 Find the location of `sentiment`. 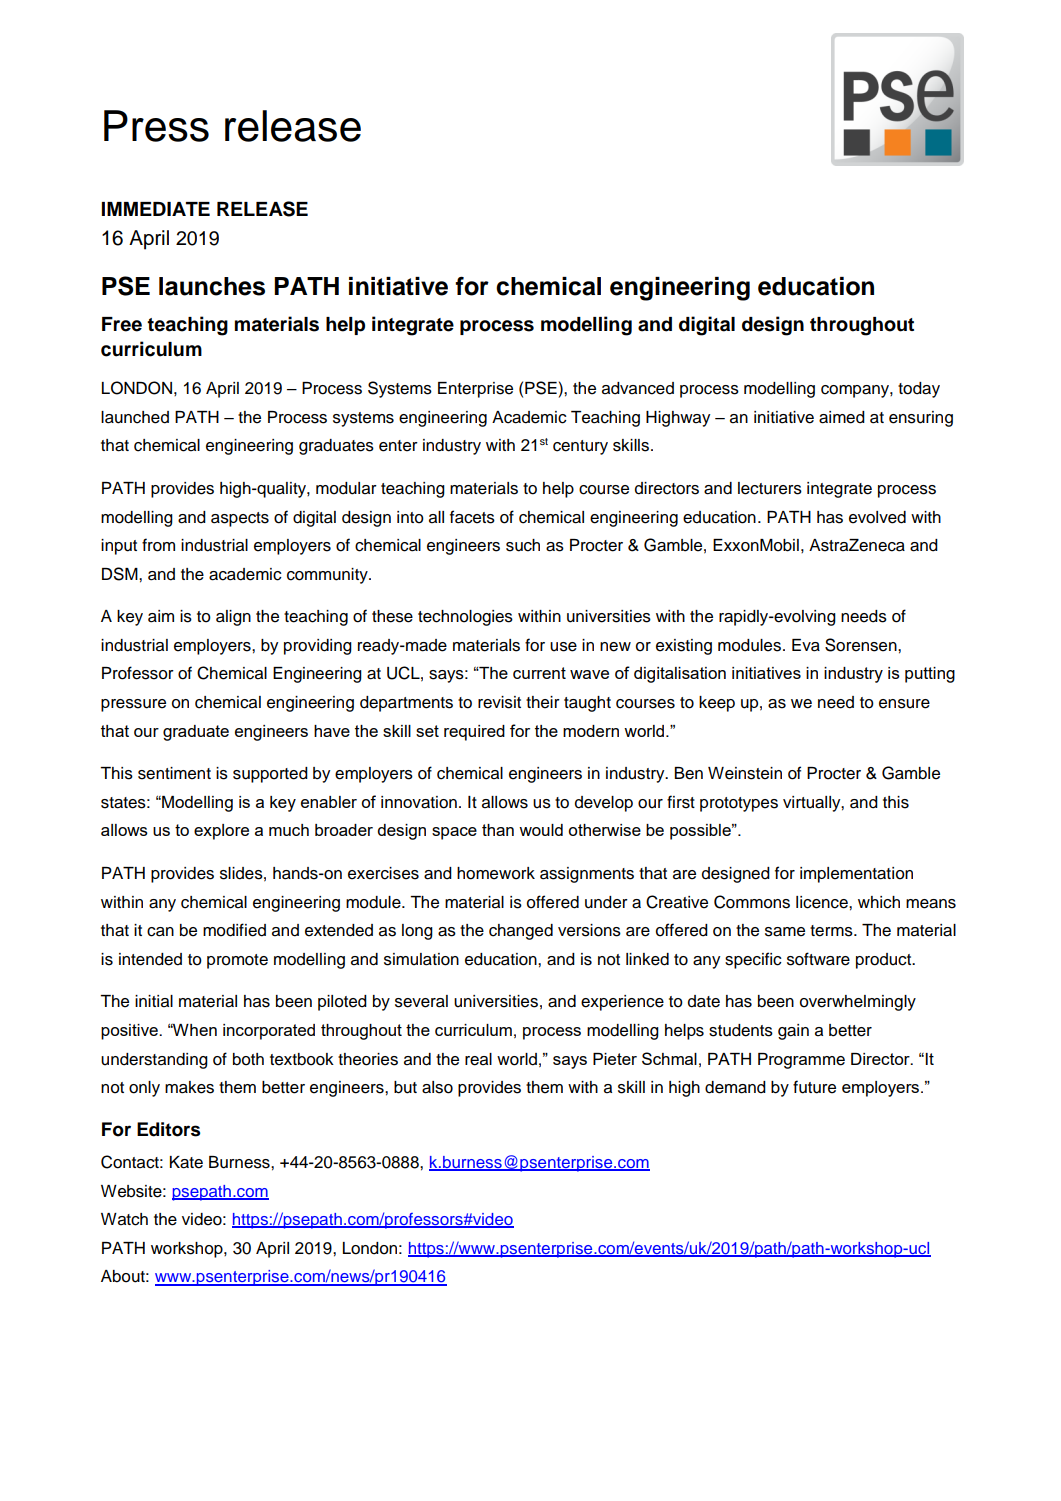

sentiment is located at coordinates (174, 773).
